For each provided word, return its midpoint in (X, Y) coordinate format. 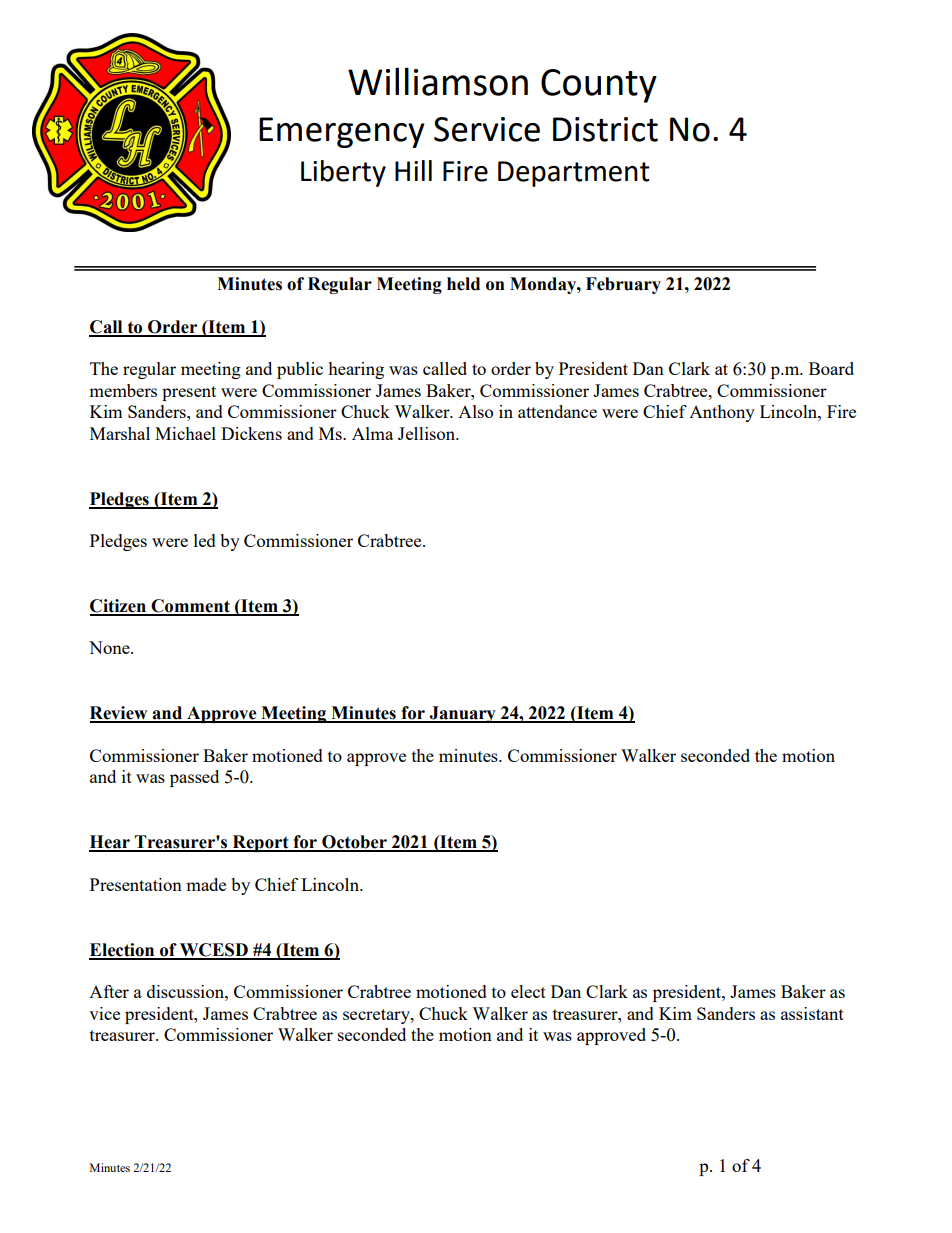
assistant (812, 1013)
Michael (185, 433)
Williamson (438, 81)
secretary (377, 1016)
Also (475, 411)
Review (120, 714)
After (109, 991)
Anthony (722, 413)
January (462, 714)
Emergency (342, 132)
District (605, 129)
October (354, 843)
